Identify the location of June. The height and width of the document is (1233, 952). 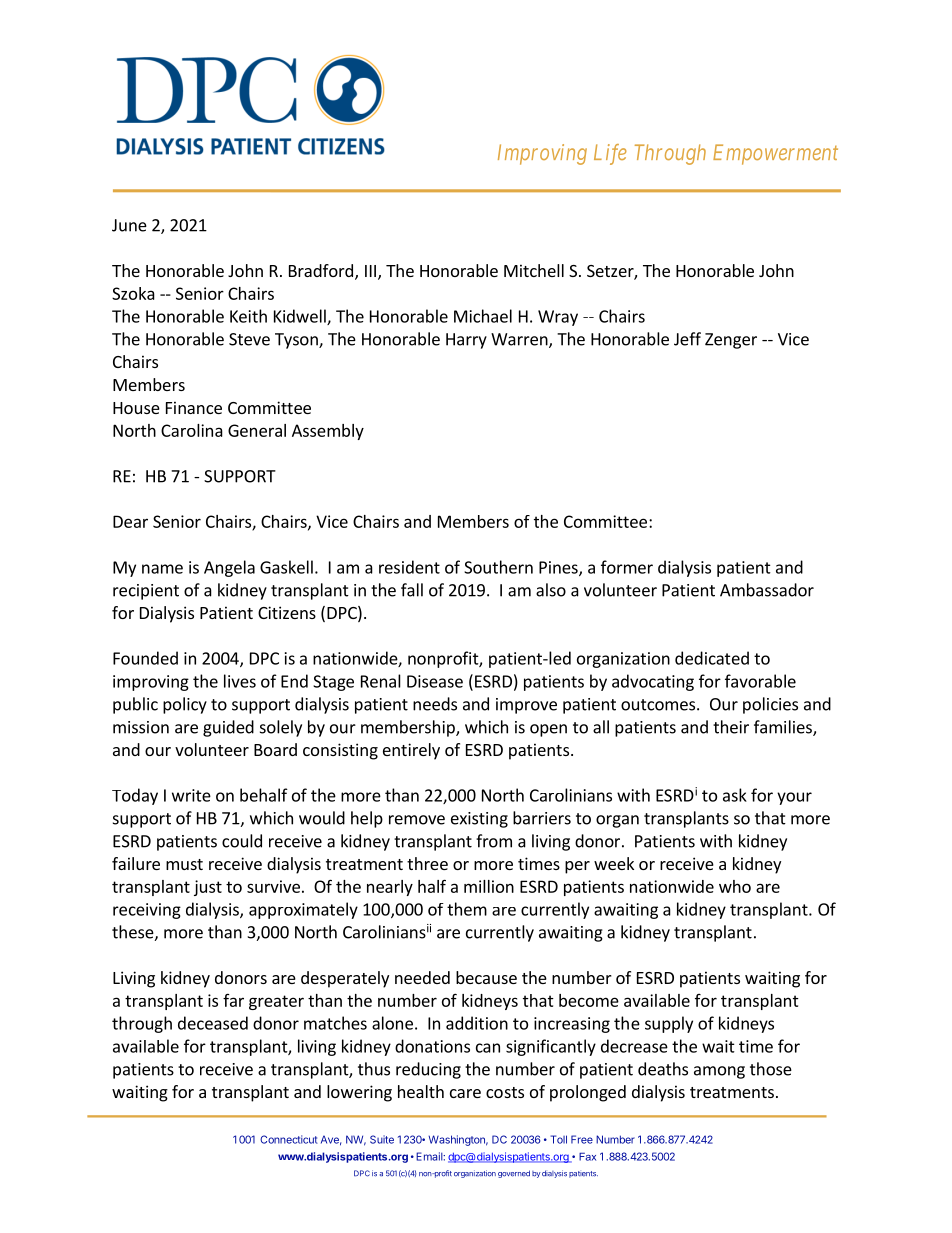
(129, 225).
